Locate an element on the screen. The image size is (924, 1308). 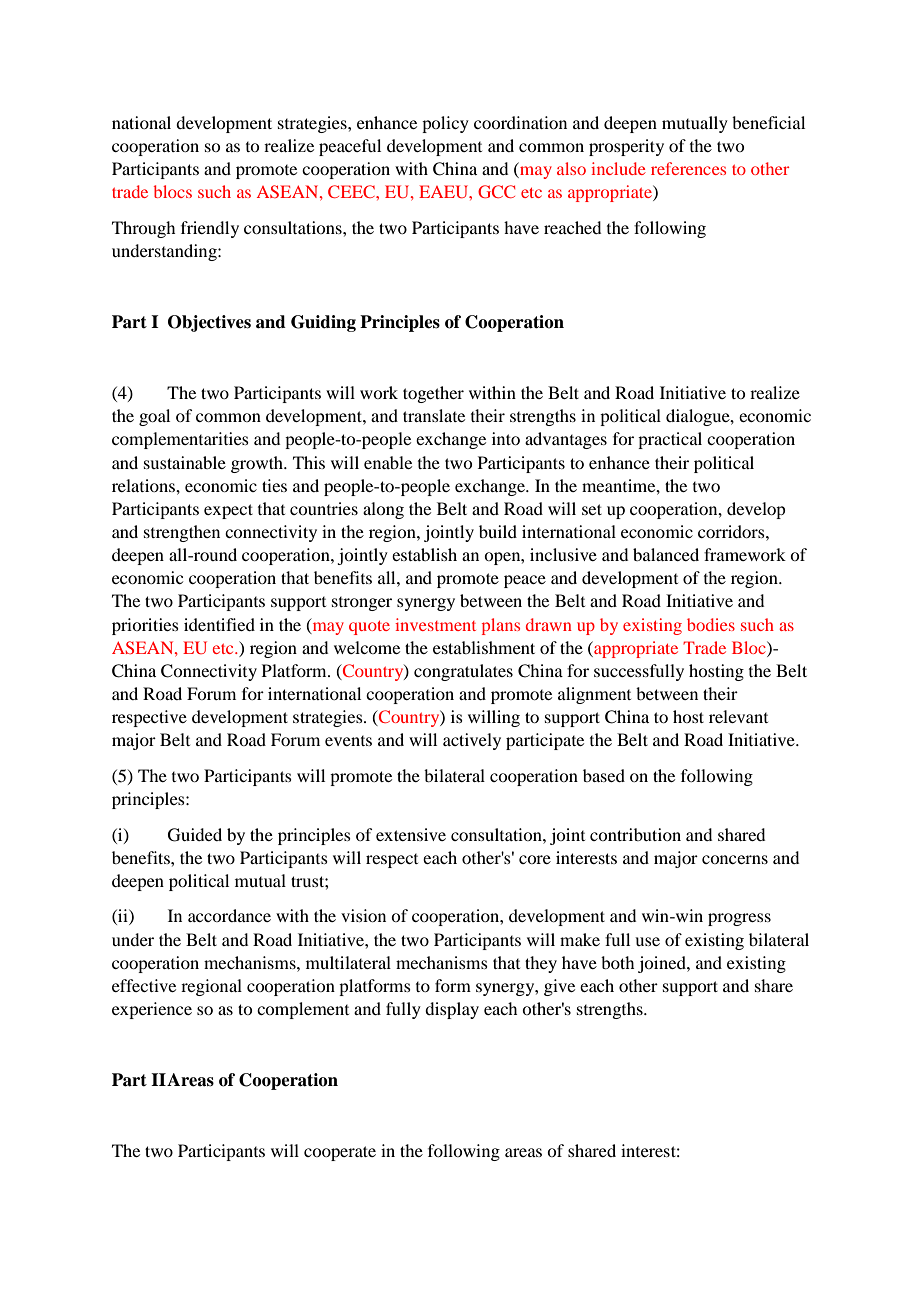
joined is located at coordinates (663, 964).
